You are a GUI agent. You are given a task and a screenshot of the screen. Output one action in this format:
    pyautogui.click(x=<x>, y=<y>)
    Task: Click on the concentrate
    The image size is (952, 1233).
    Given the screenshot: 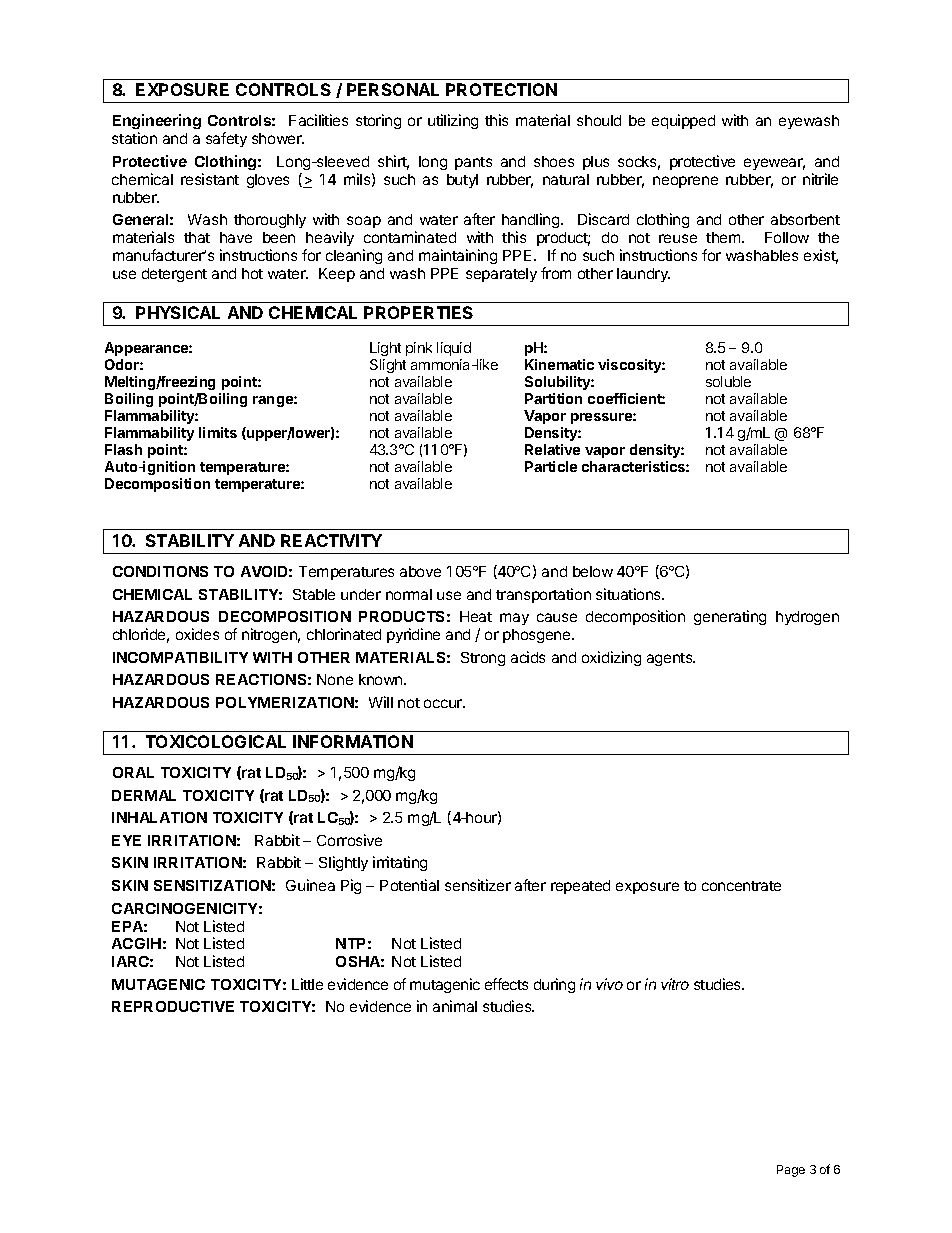 What is the action you would take?
    pyautogui.click(x=741, y=886)
